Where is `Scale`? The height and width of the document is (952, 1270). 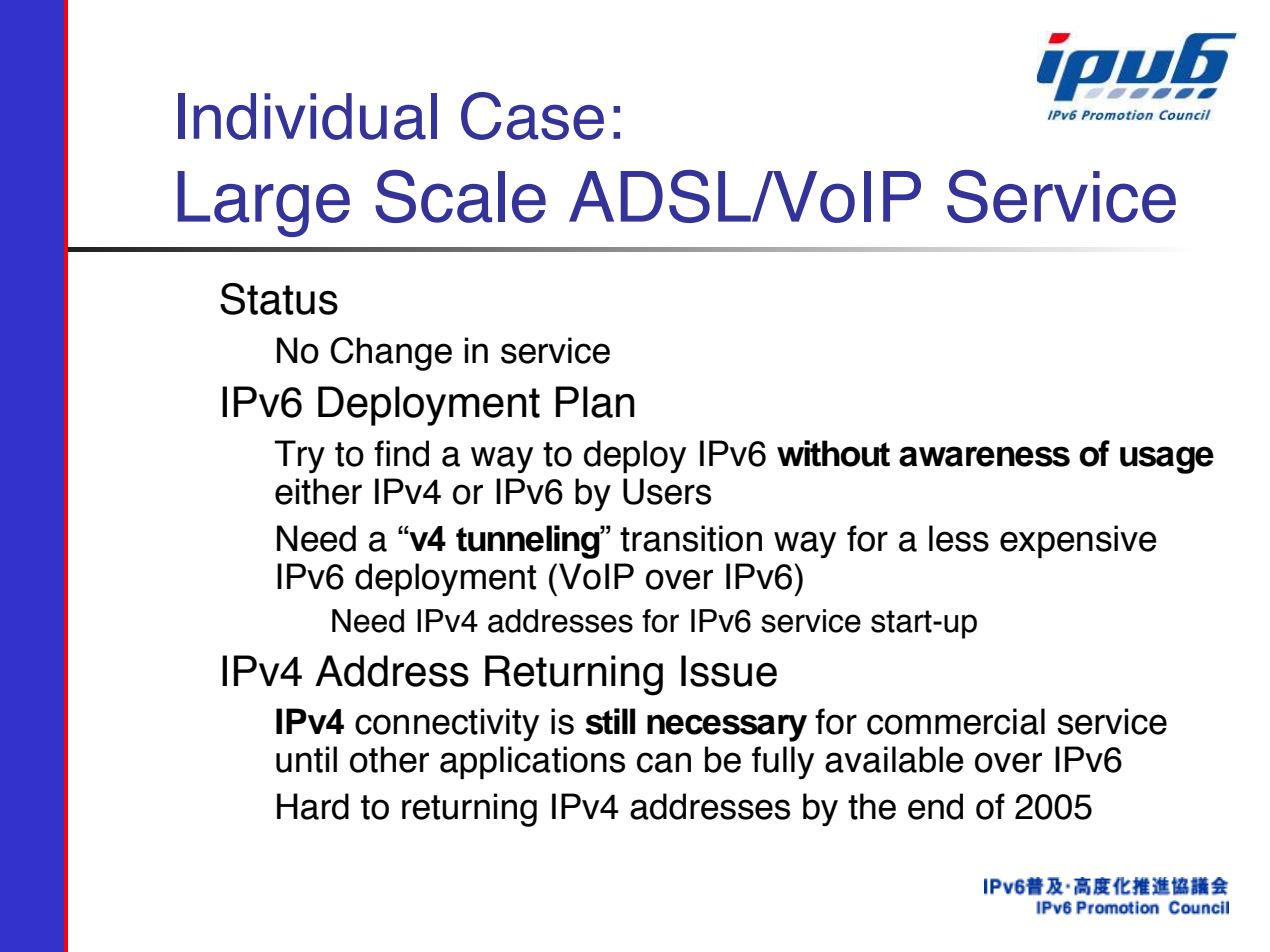 Scale is located at coordinates (460, 196).
